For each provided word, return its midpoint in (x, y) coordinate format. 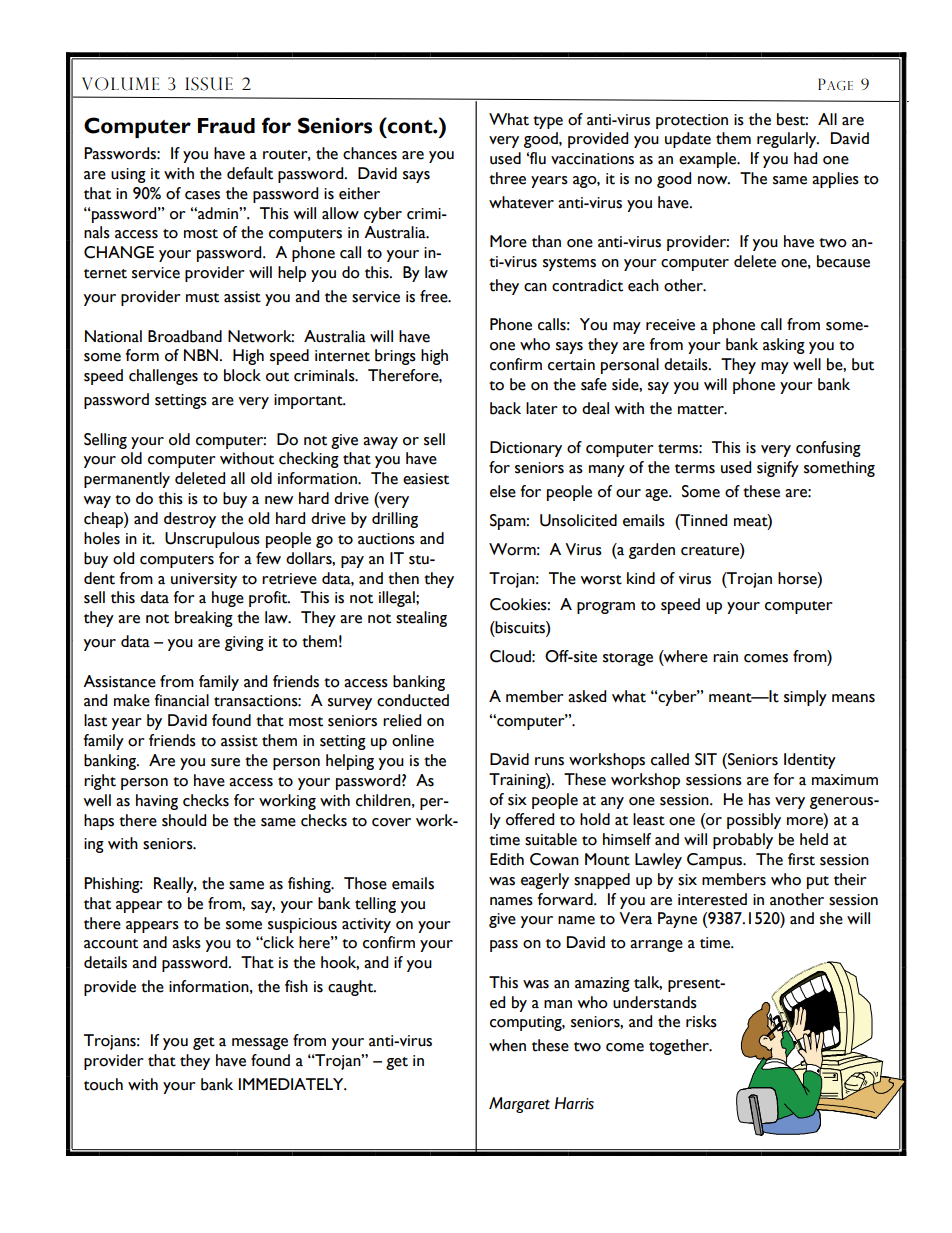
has (759, 799)
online (413, 740)
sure (225, 762)
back (505, 408)
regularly (788, 140)
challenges (163, 377)
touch (103, 1084)
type (548, 122)
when (507, 1045)
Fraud (226, 126)
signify (778, 469)
